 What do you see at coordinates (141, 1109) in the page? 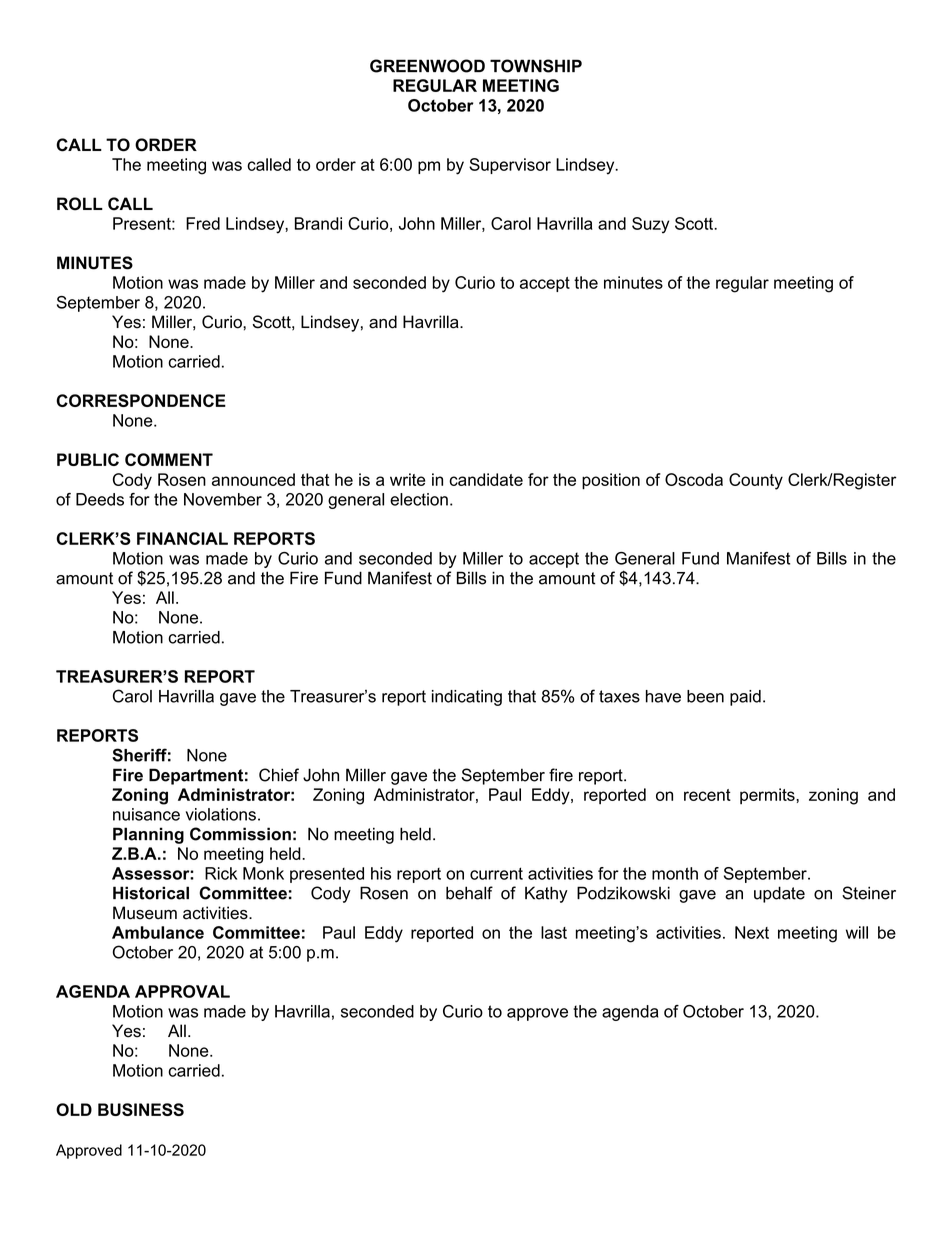
I see `BUSINESS` at bounding box center [141, 1109].
